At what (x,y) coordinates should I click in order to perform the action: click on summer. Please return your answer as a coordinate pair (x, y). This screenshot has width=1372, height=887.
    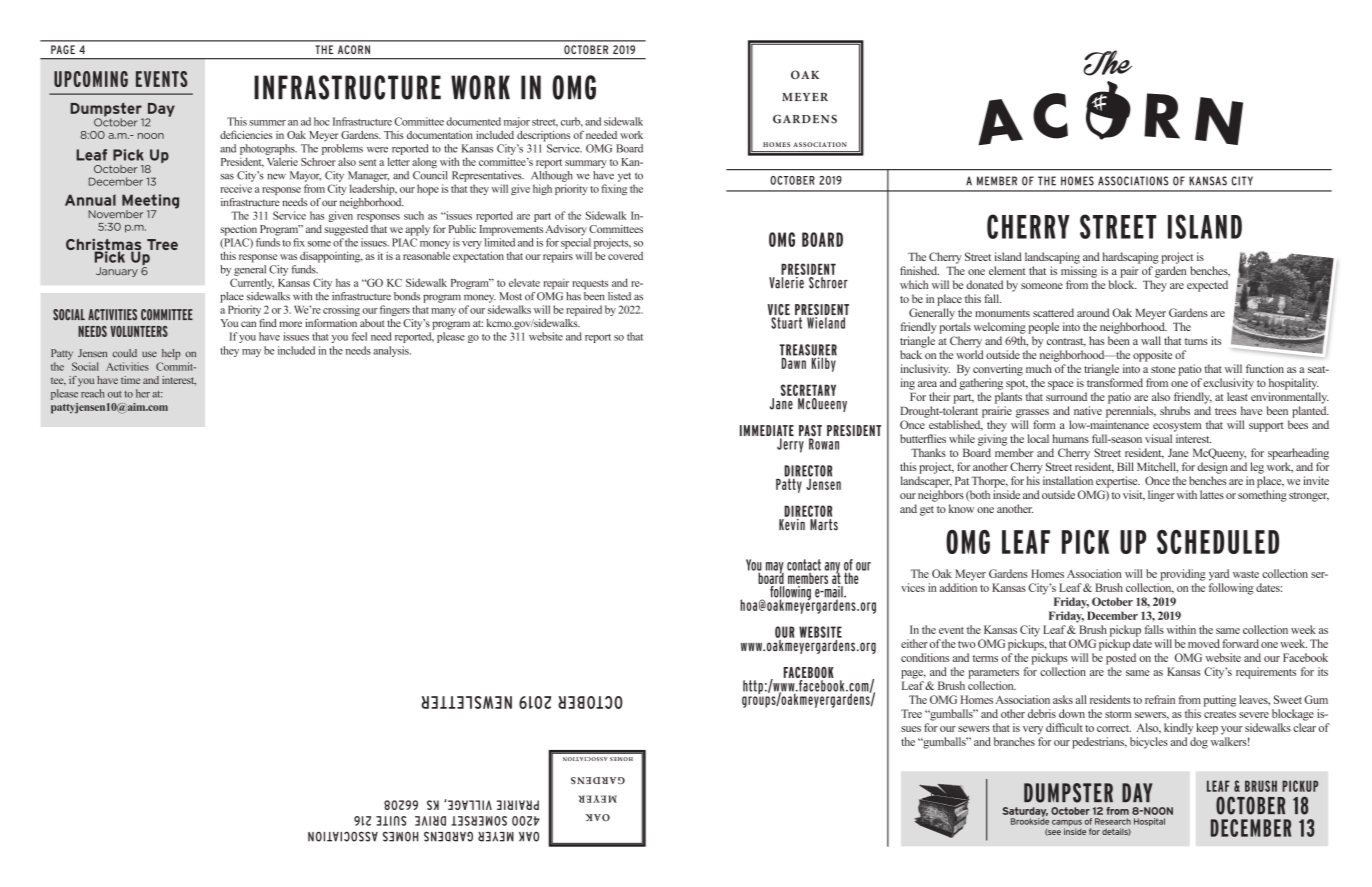
    Looking at the image, I should click on (267, 123).
